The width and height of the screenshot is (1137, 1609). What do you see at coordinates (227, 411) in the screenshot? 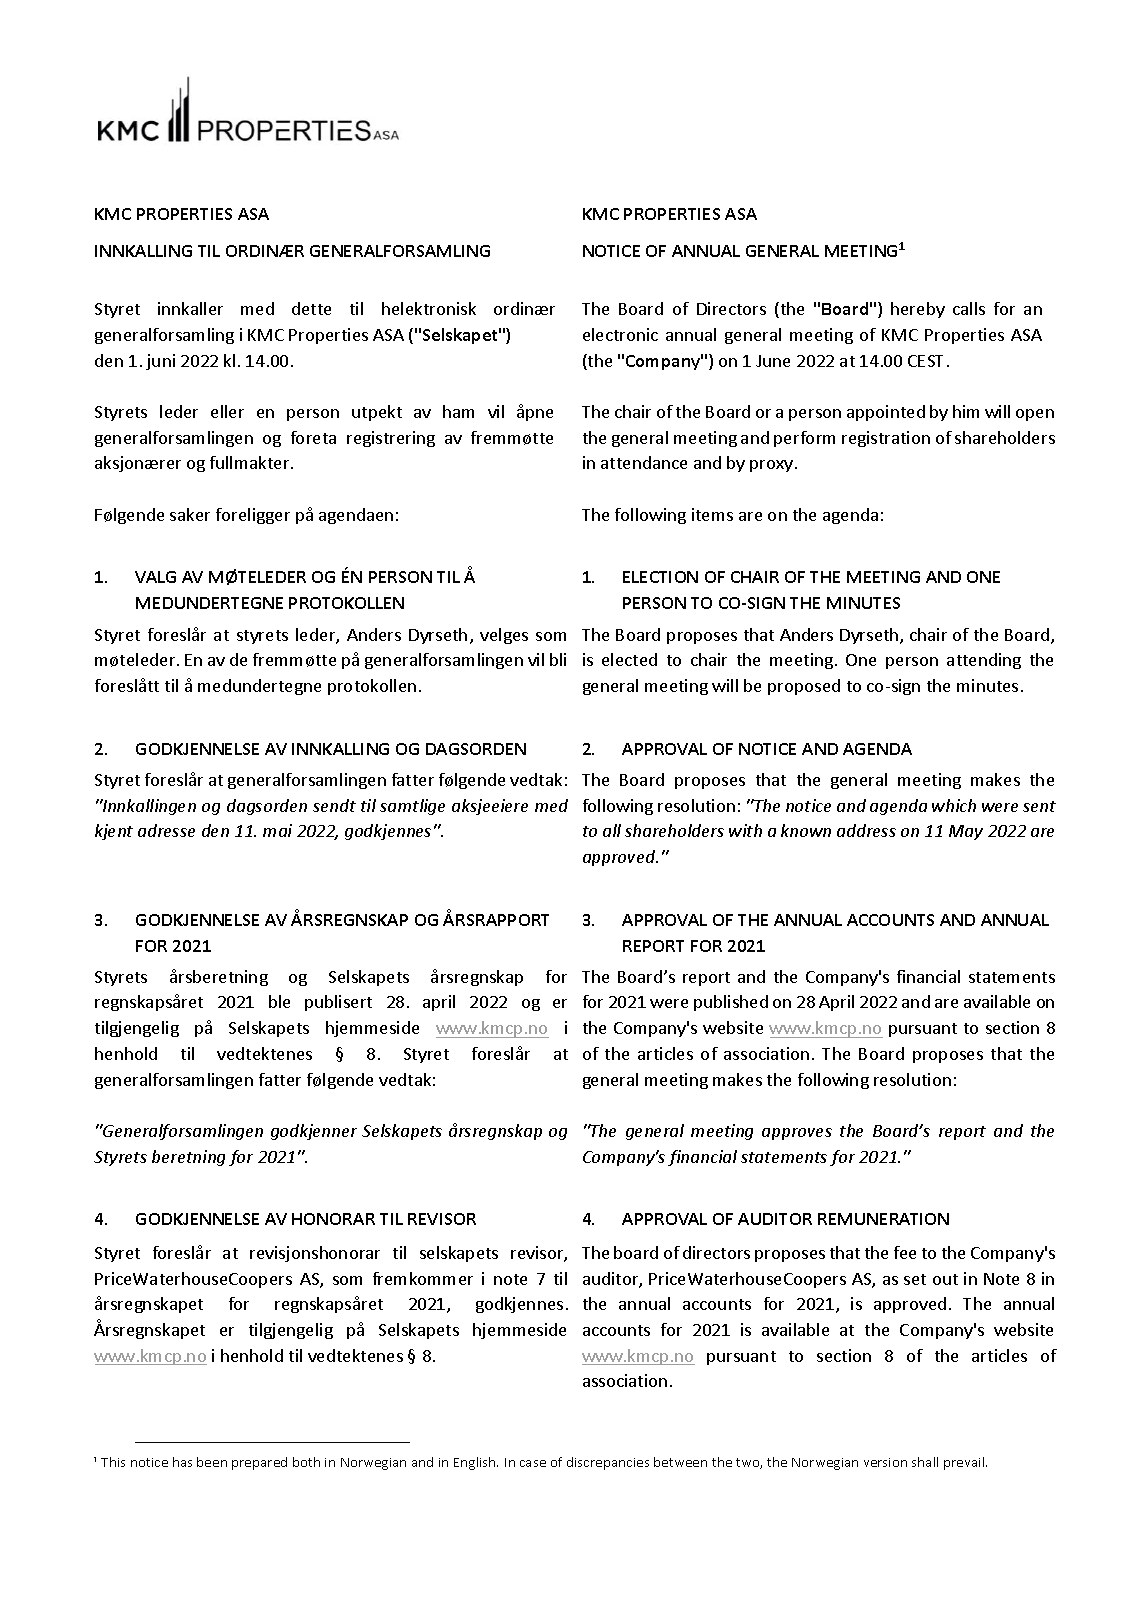
I see `eller` at bounding box center [227, 411].
